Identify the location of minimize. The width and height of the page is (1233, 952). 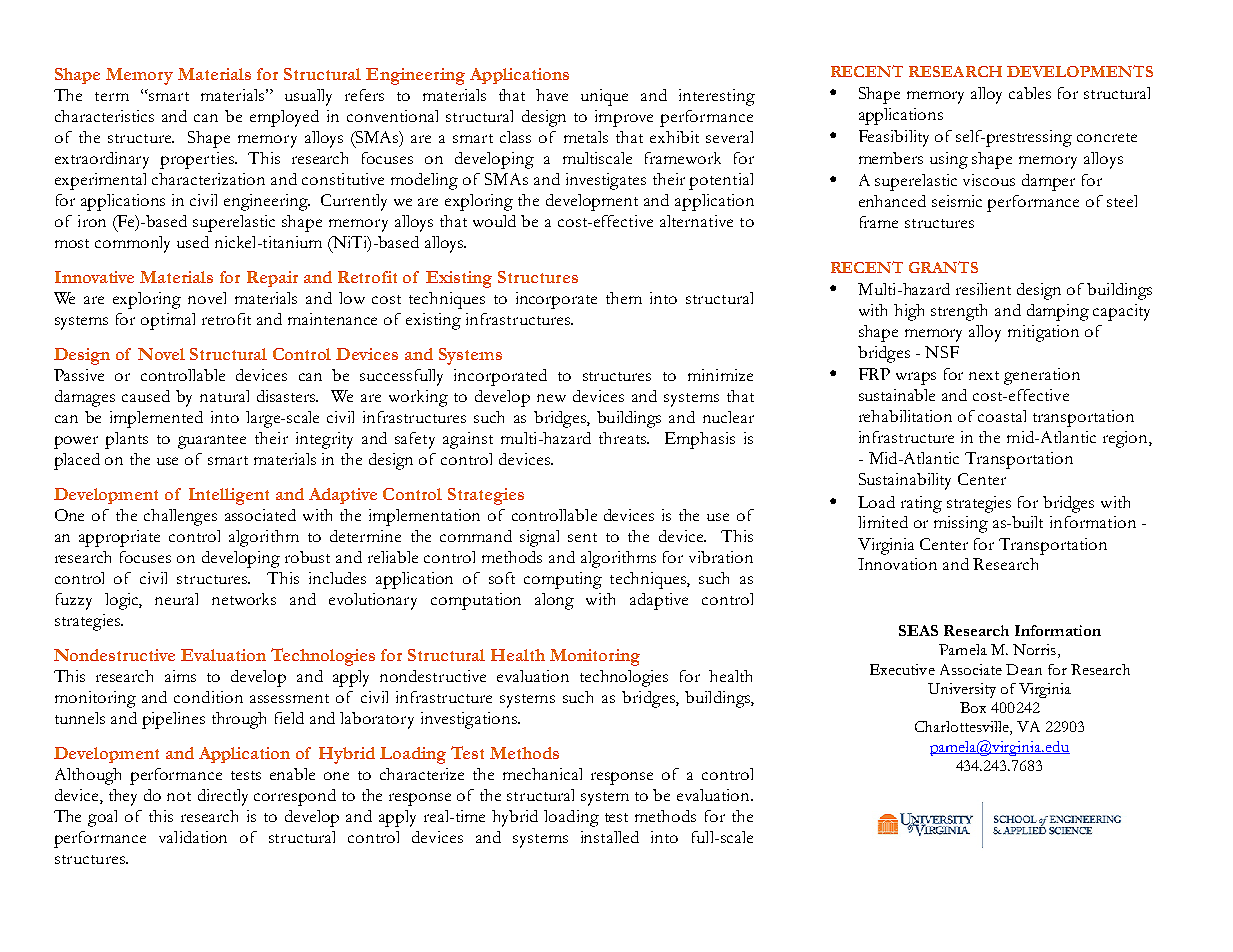
(720, 375).
